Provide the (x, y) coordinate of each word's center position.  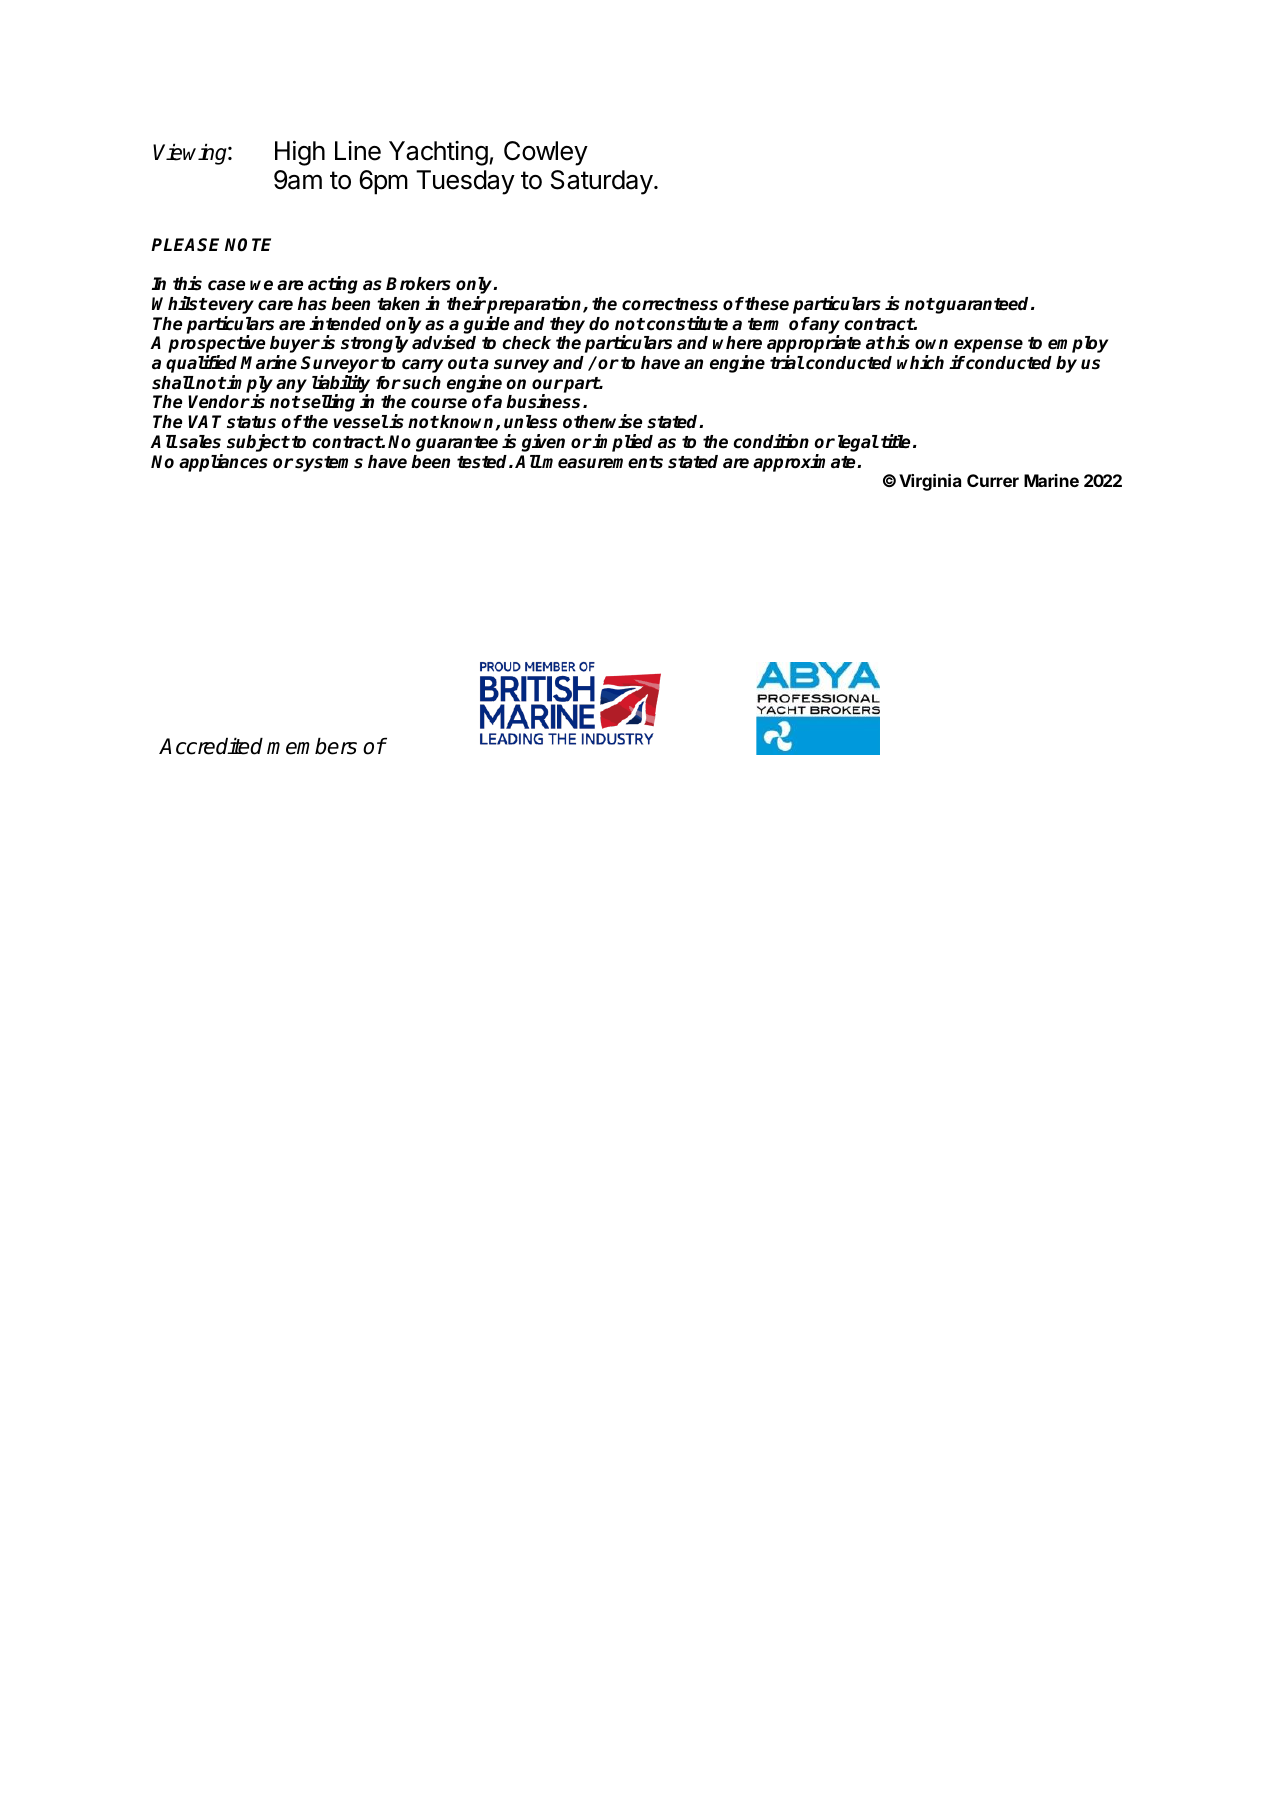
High (300, 153)
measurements (602, 462)
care (275, 305)
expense (988, 347)
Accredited (211, 746)
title (895, 441)
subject (258, 443)
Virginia (930, 482)
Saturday (602, 182)
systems (329, 464)
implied (622, 443)
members (312, 746)
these (766, 304)
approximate (805, 463)
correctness (670, 304)
